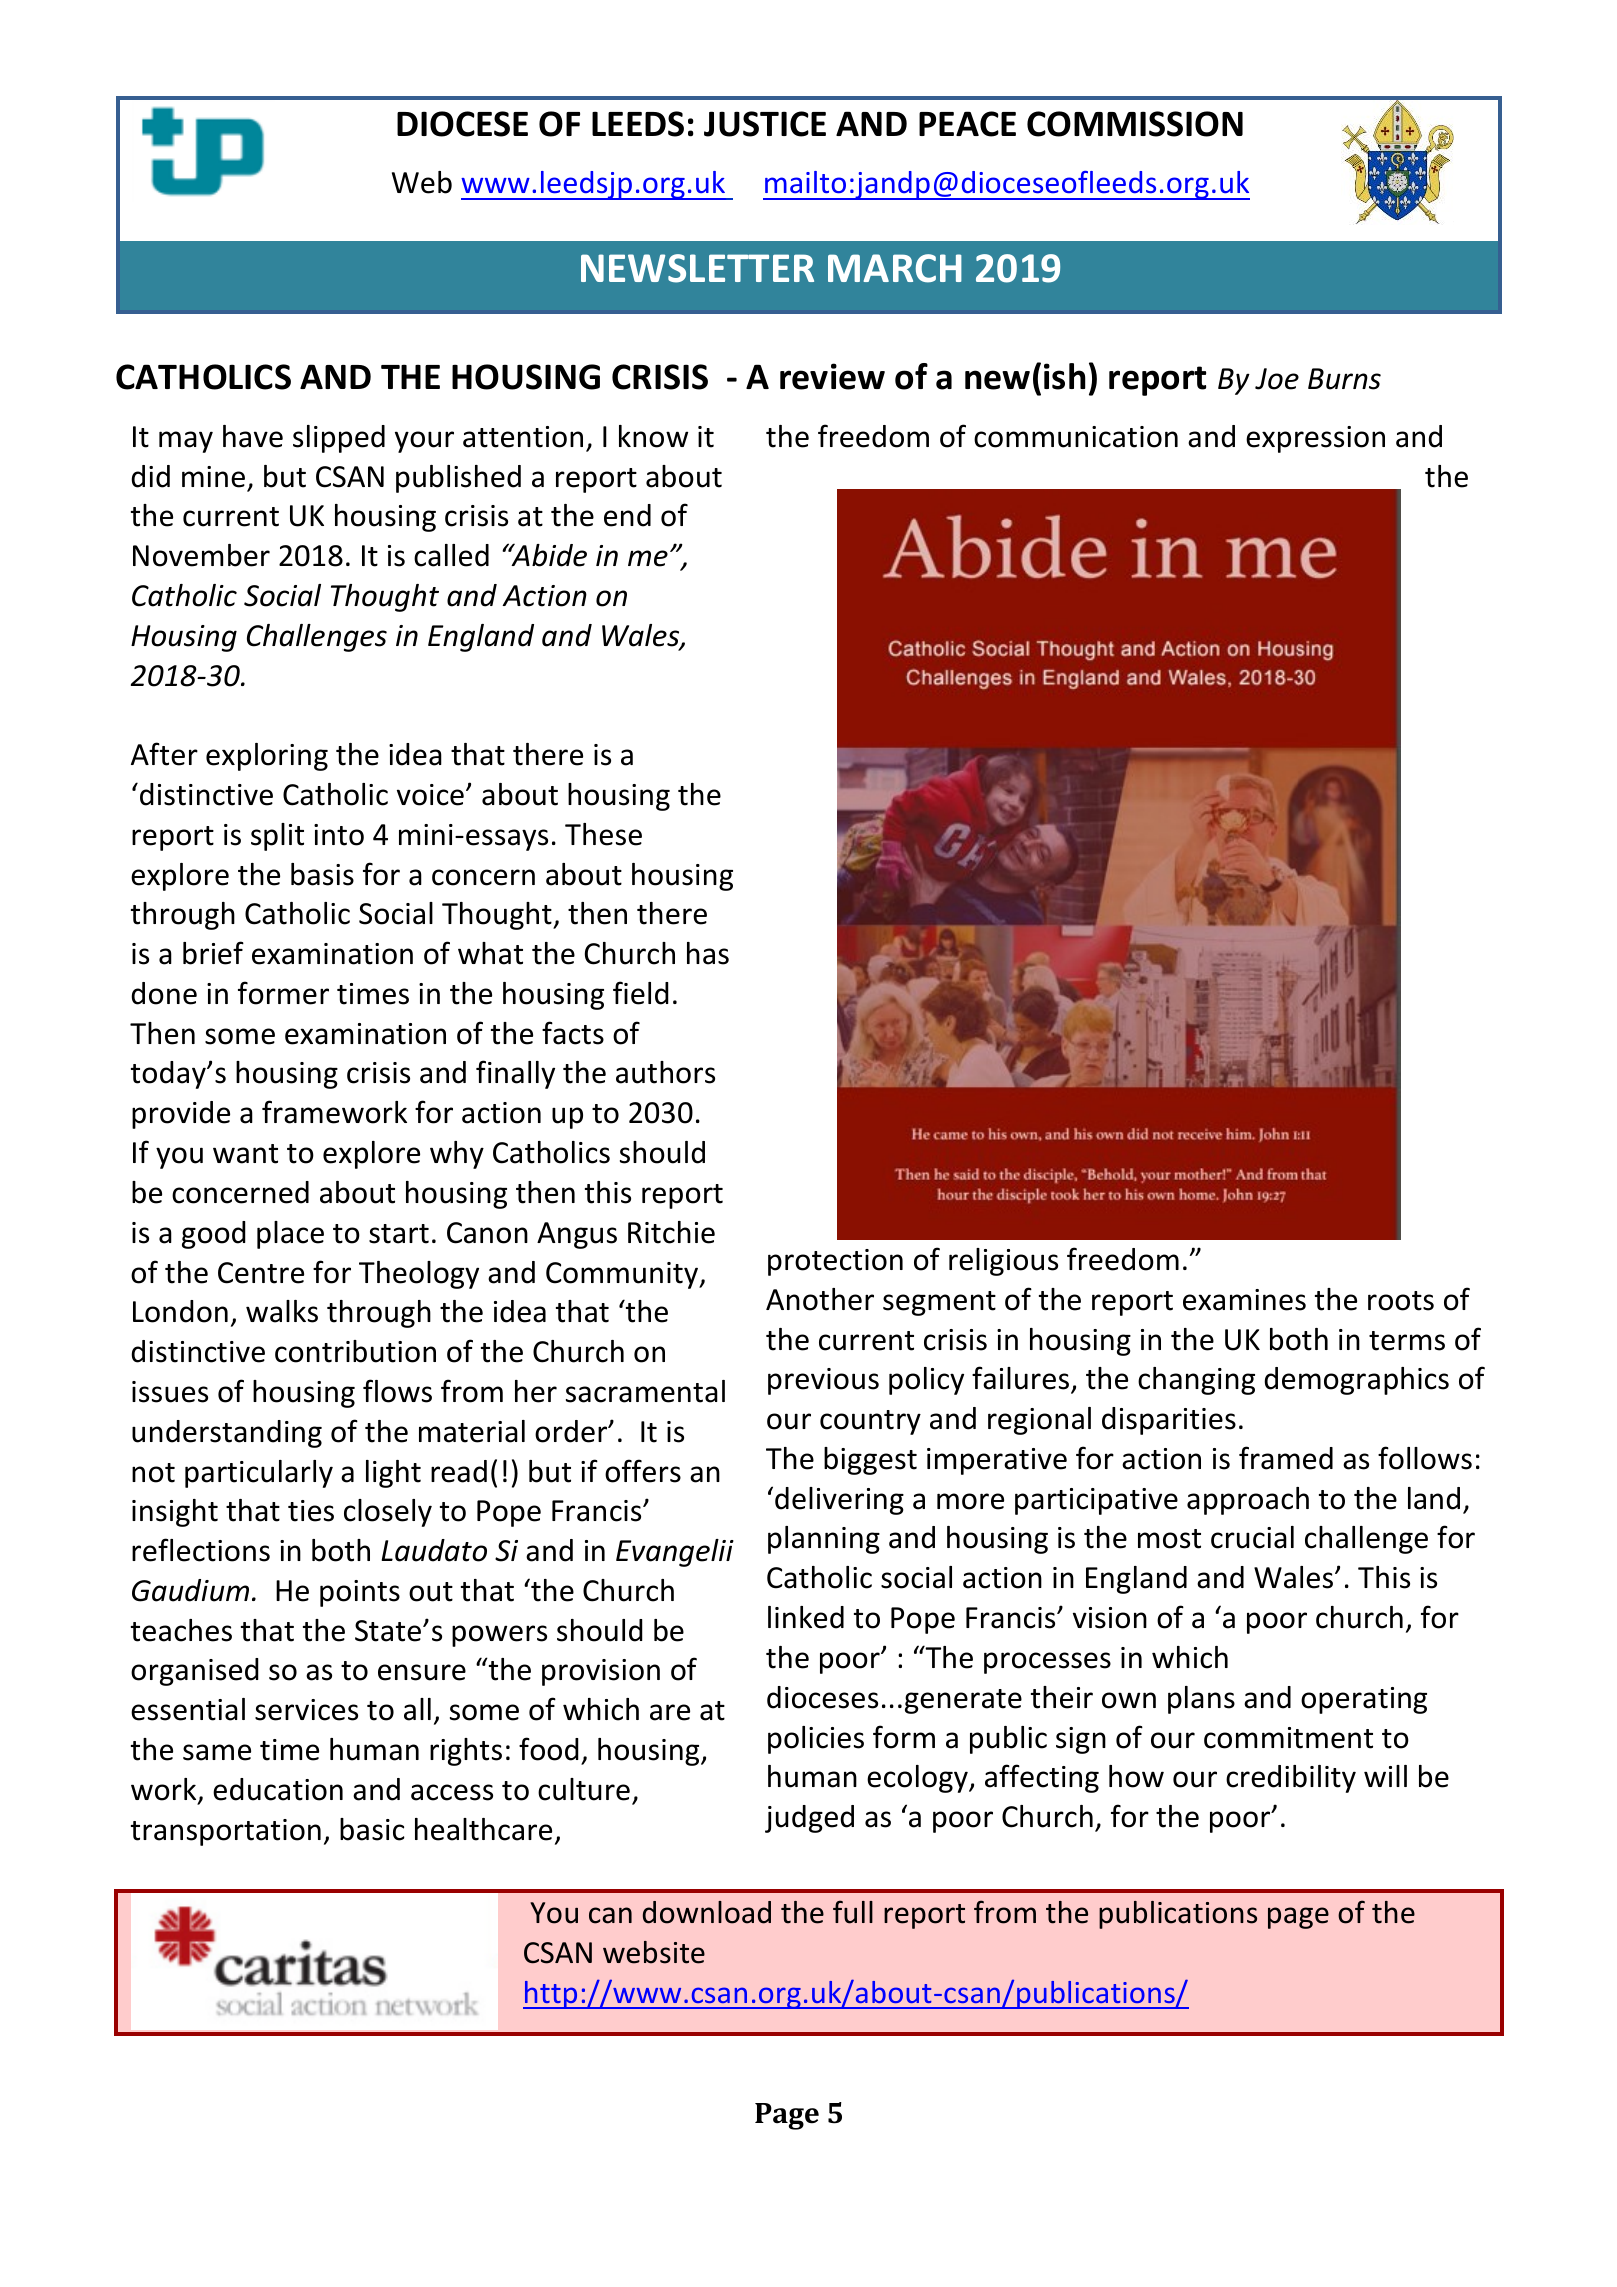  What do you see at coordinates (1315, 439) in the screenshot?
I see `expression` at bounding box center [1315, 439].
